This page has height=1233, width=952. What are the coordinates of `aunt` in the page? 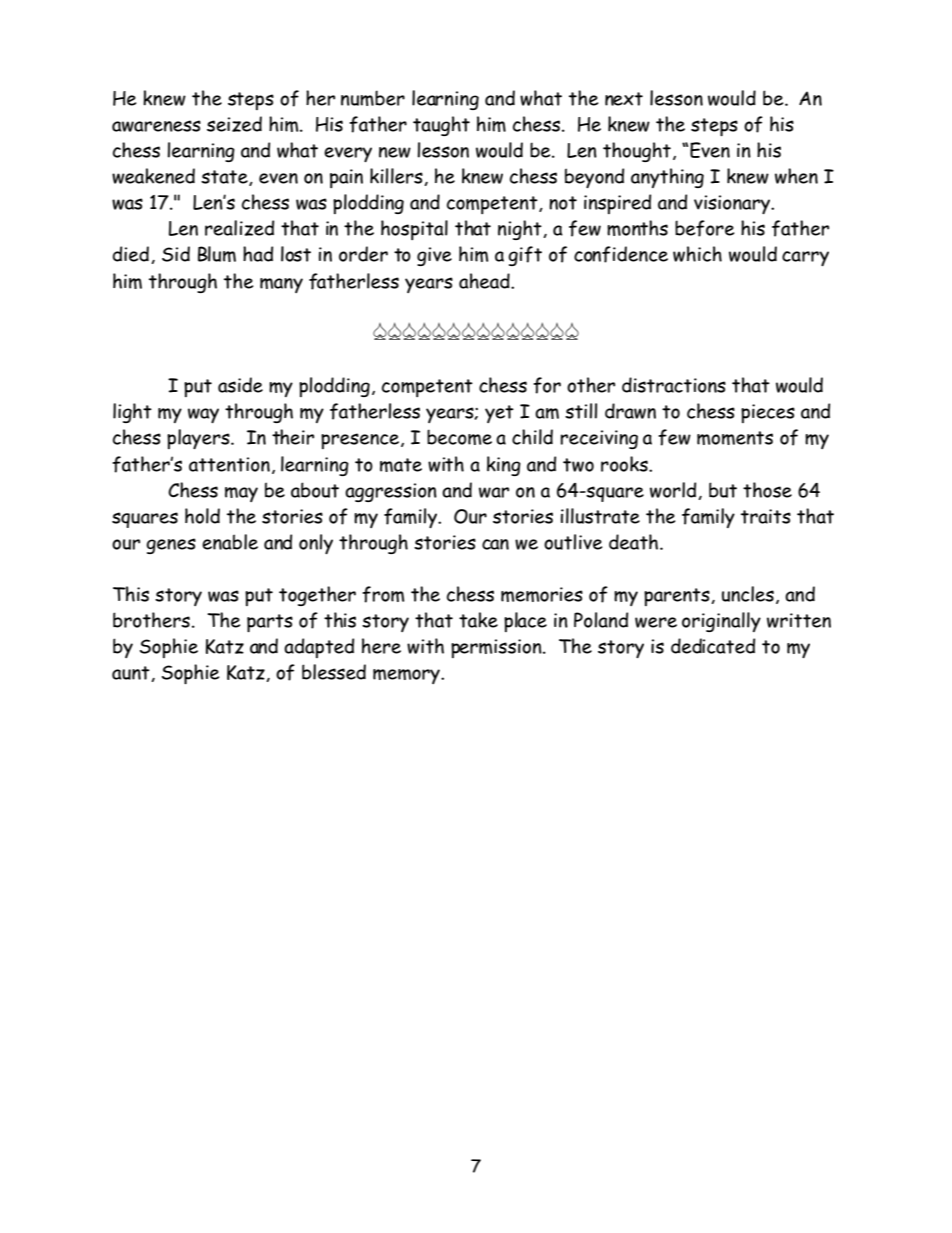 It's located at (132, 674).
